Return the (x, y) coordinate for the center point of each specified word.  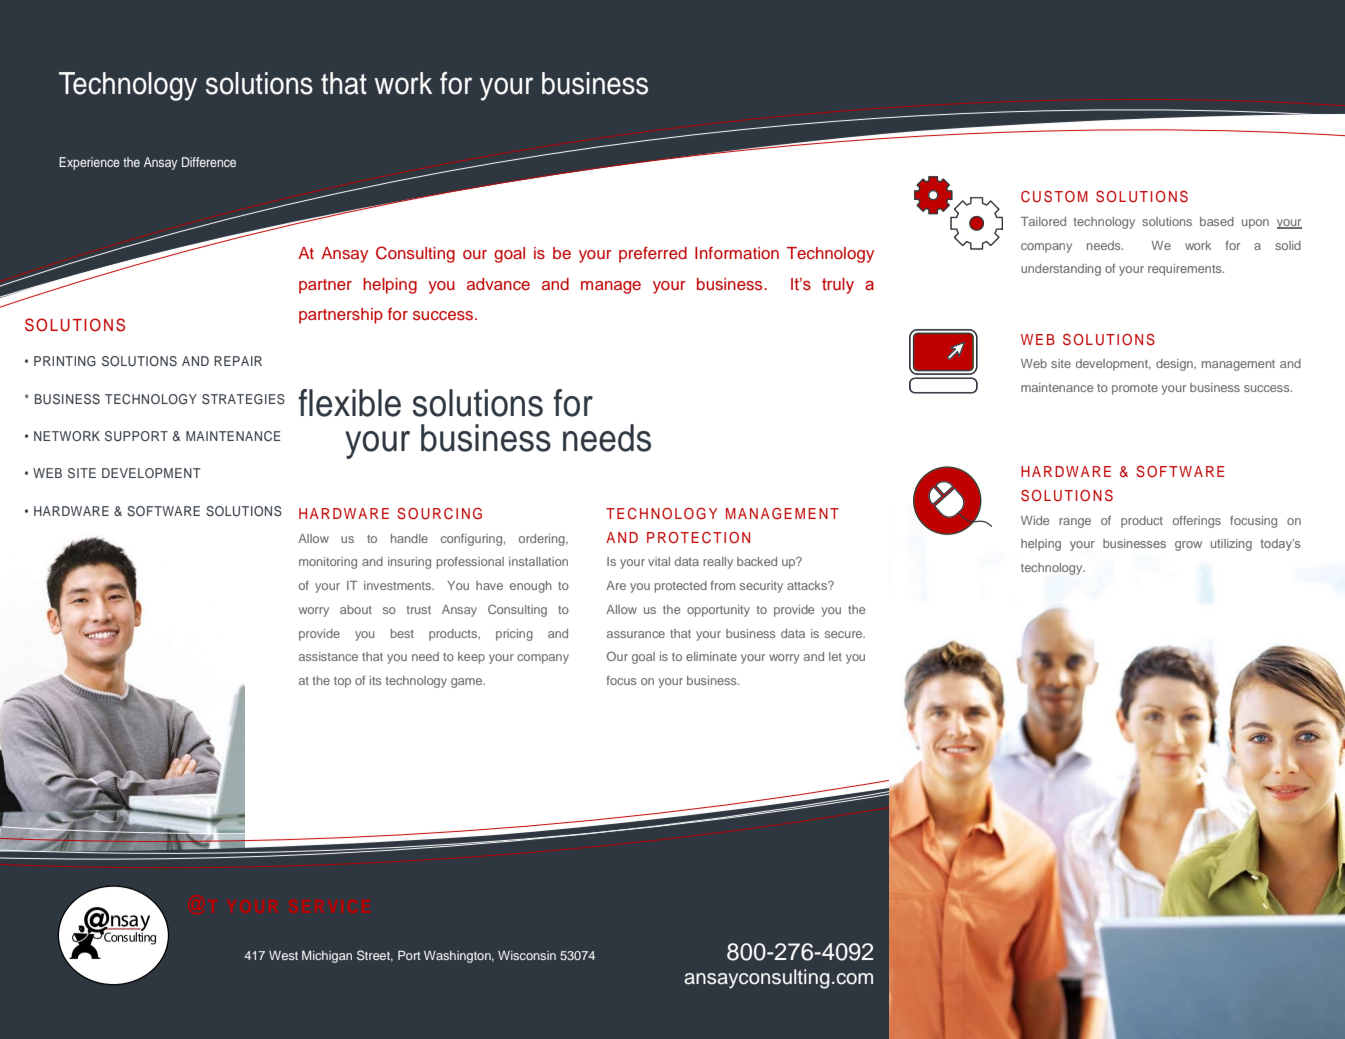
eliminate (711, 656)
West (283, 955)
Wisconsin (527, 955)
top (342, 682)
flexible (349, 403)
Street (375, 956)
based (1217, 221)
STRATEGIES (243, 399)
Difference (209, 162)
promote (1135, 389)
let (835, 656)
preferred (653, 254)
